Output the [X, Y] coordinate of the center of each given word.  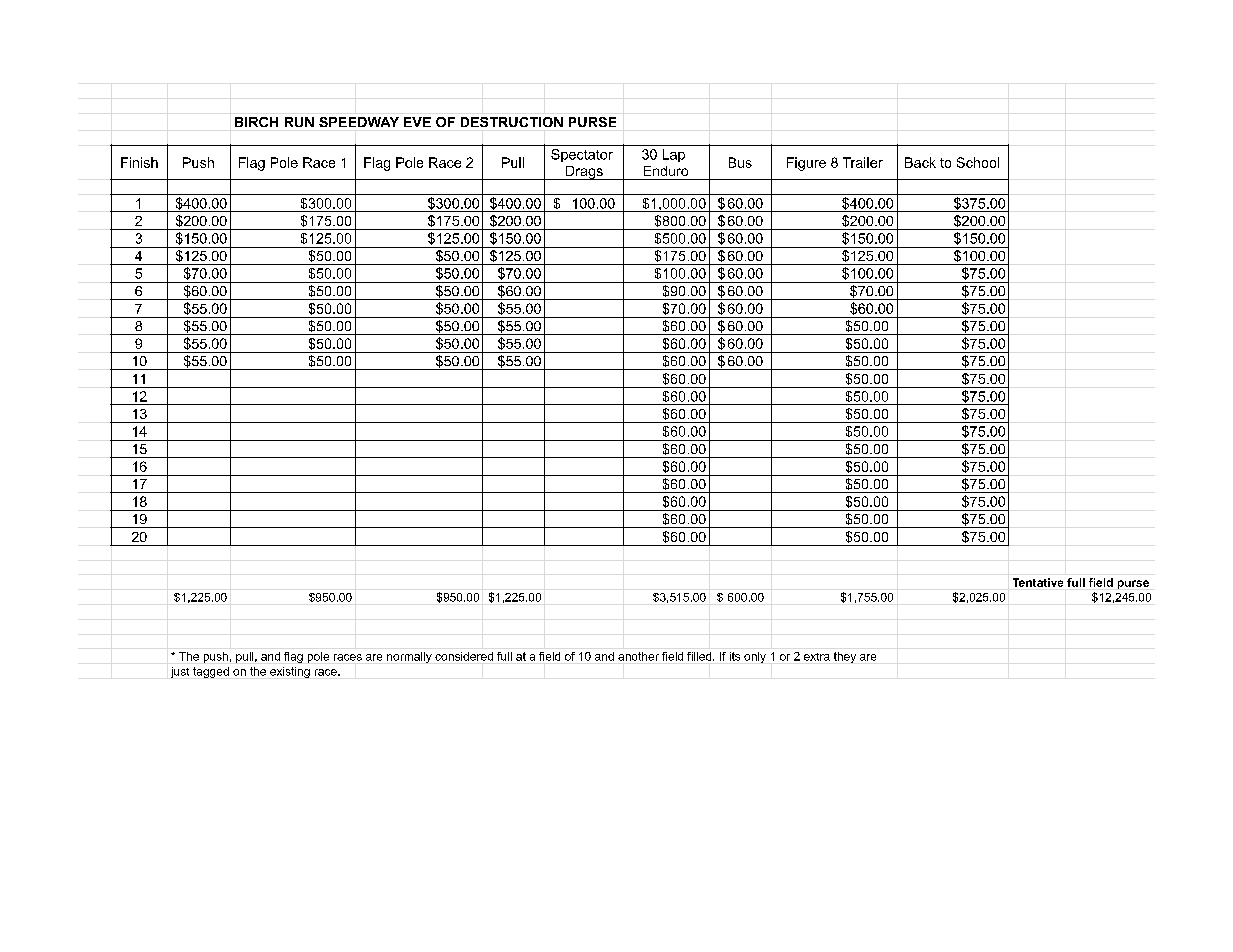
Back [920, 162]
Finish [139, 162]
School [978, 162]
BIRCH [256, 122]
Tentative [1038, 582]
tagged [211, 672]
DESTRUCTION [512, 122]
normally [409, 657]
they [845, 657]
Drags [584, 173]
